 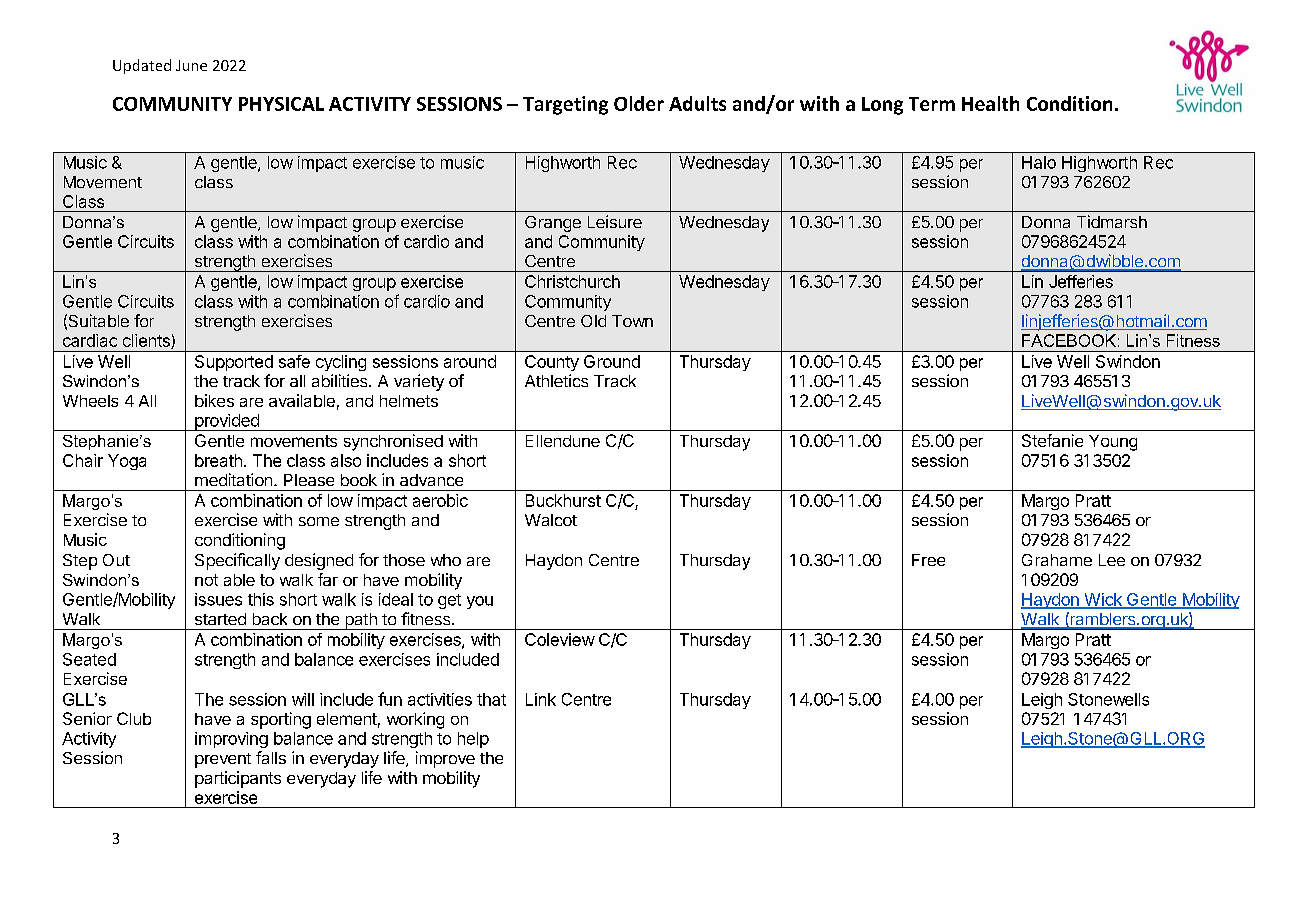 I want to click on provided, so click(x=227, y=422).
